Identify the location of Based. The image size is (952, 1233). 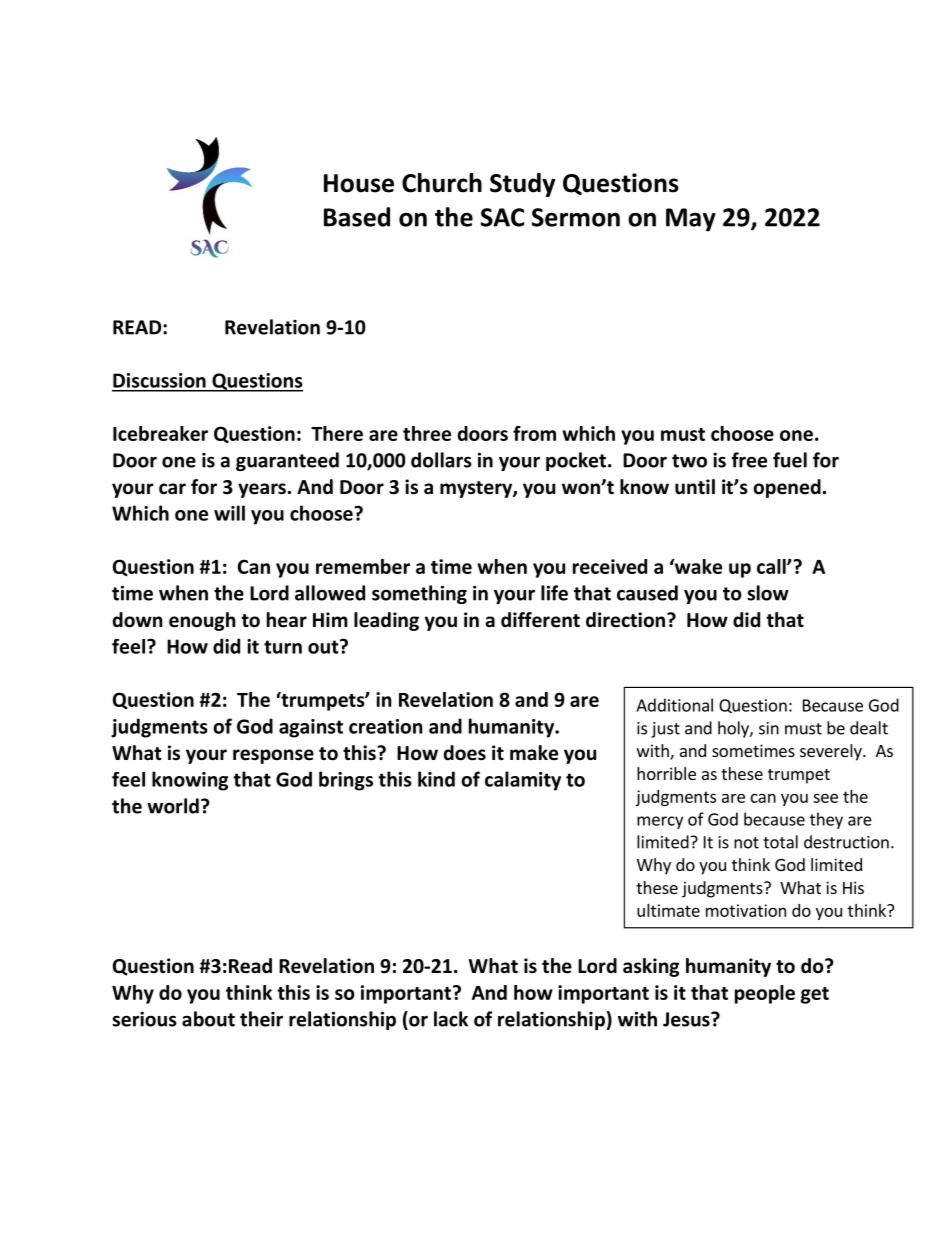
(357, 217).
